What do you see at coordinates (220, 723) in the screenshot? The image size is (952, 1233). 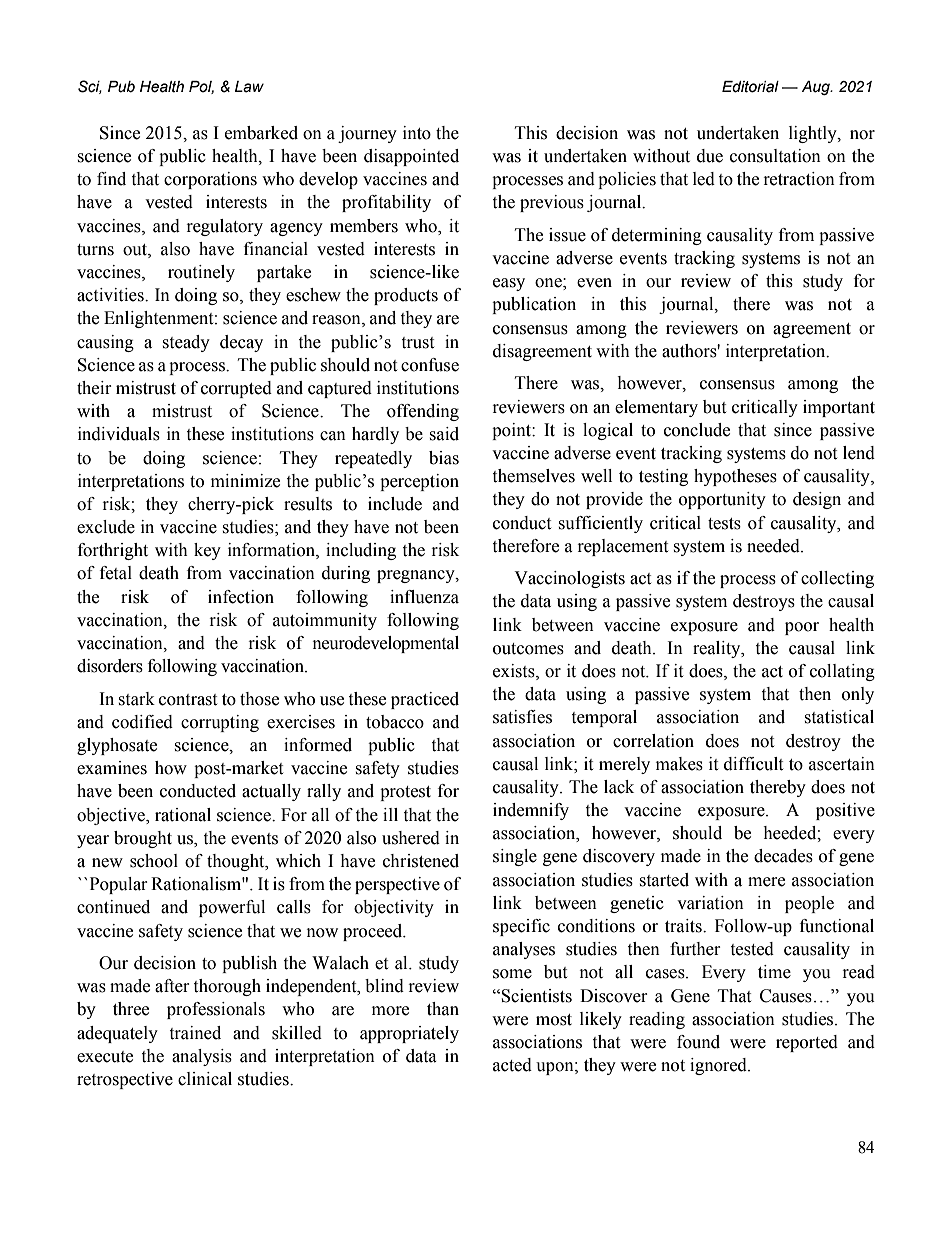 I see `corrupting` at bounding box center [220, 723].
